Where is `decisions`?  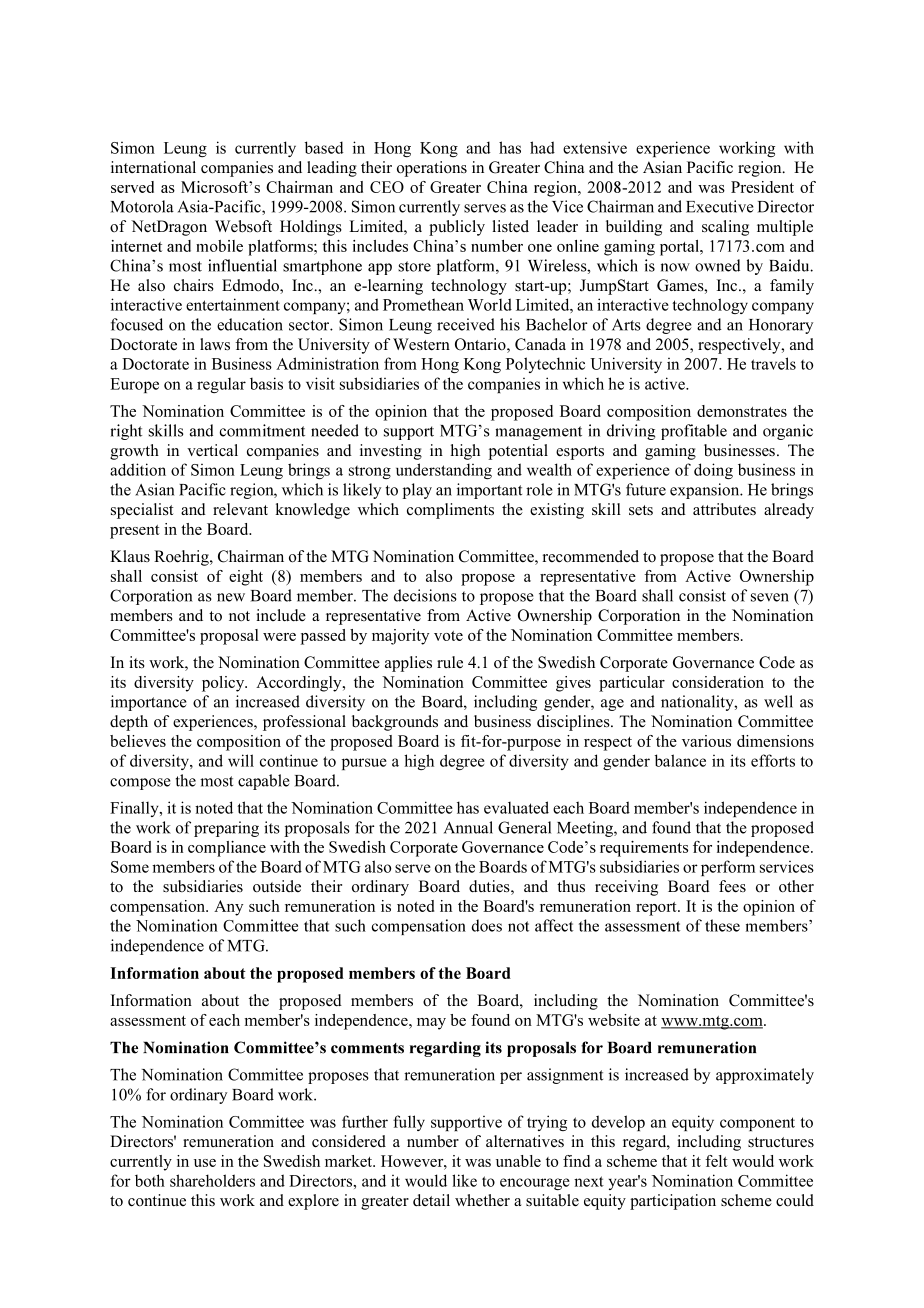
decisions is located at coordinates (425, 595).
